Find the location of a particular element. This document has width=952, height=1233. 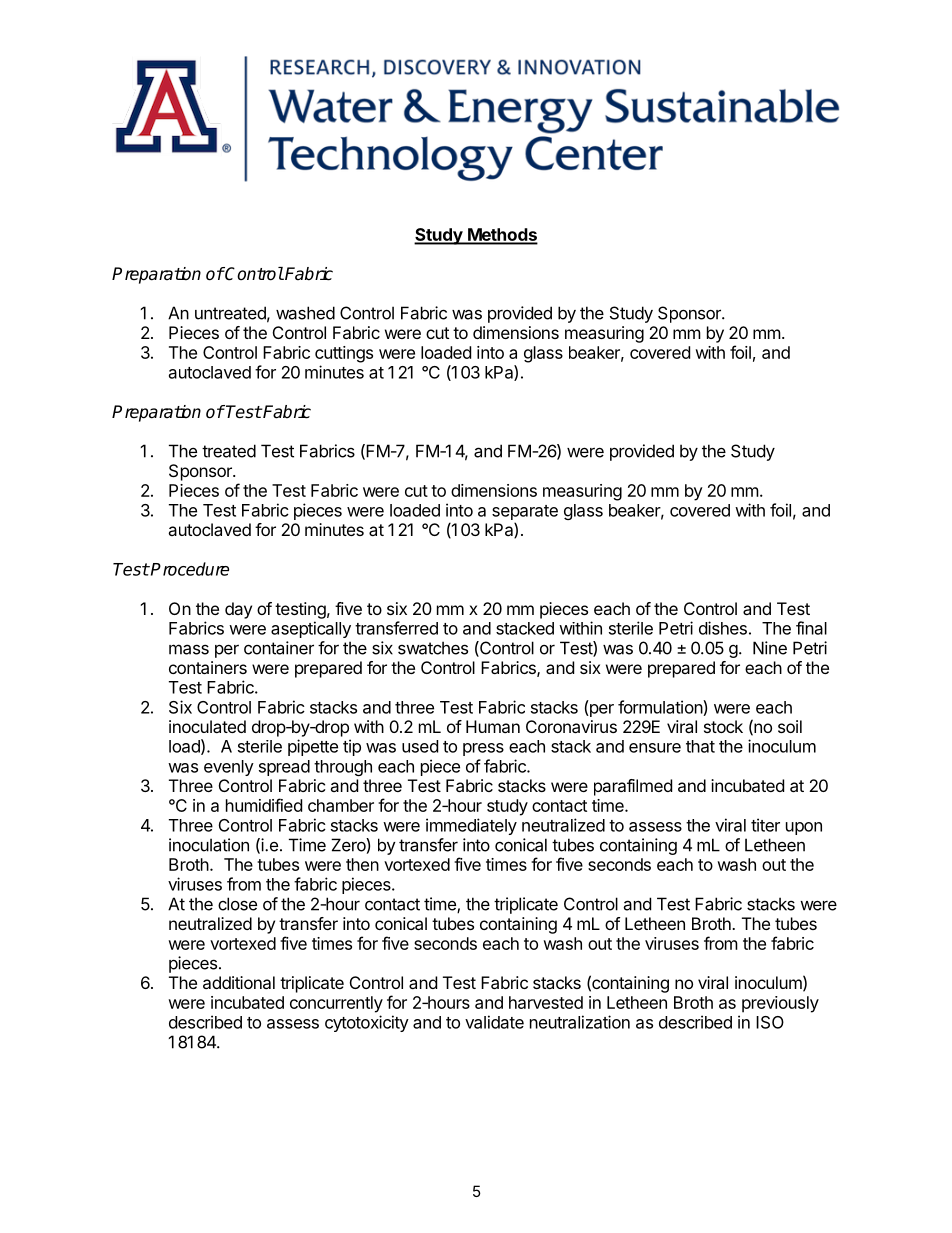

Human is located at coordinates (493, 726).
